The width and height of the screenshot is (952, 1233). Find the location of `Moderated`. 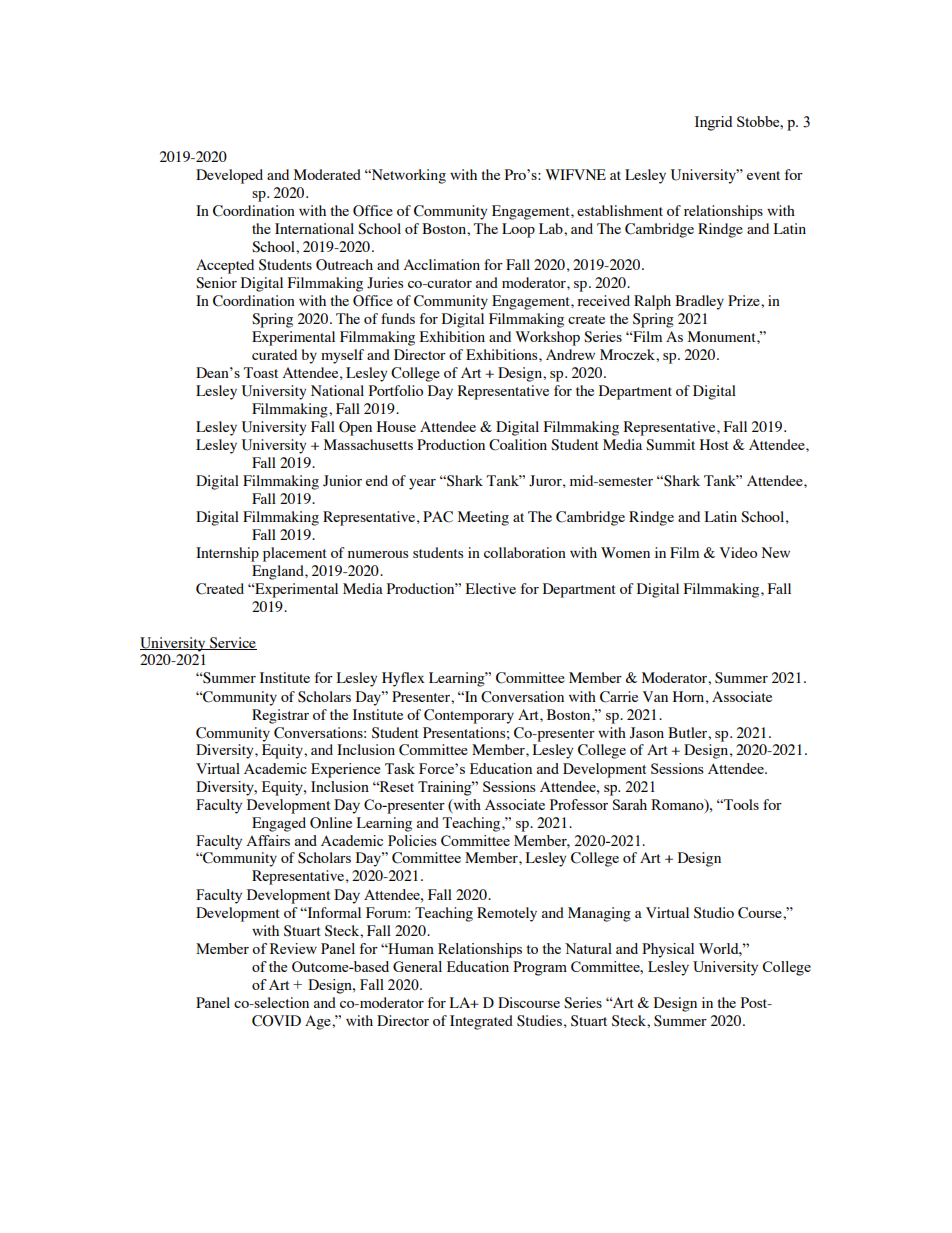

Moderated is located at coordinates (327, 174).
